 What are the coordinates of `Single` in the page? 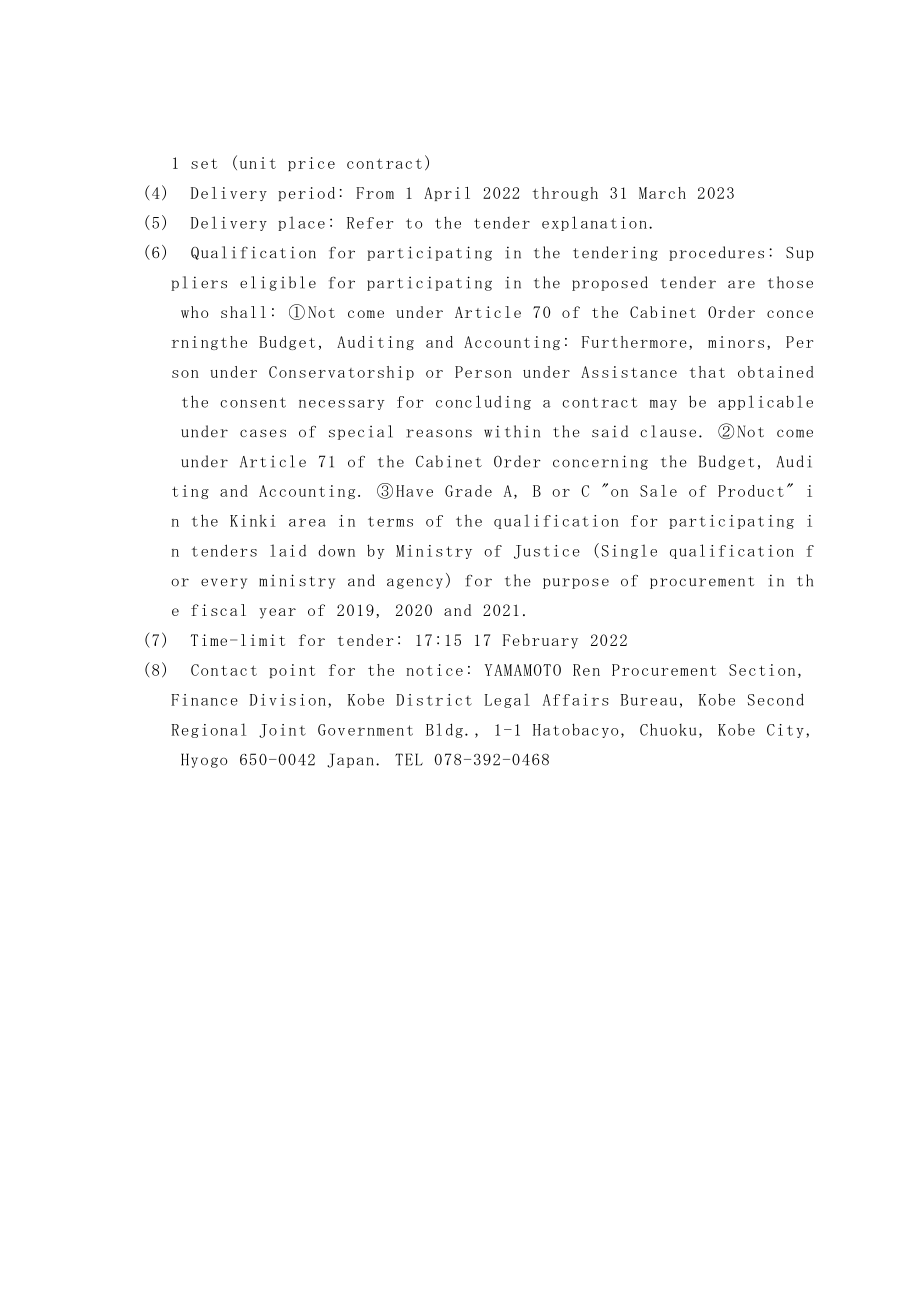 It's located at (629, 551).
